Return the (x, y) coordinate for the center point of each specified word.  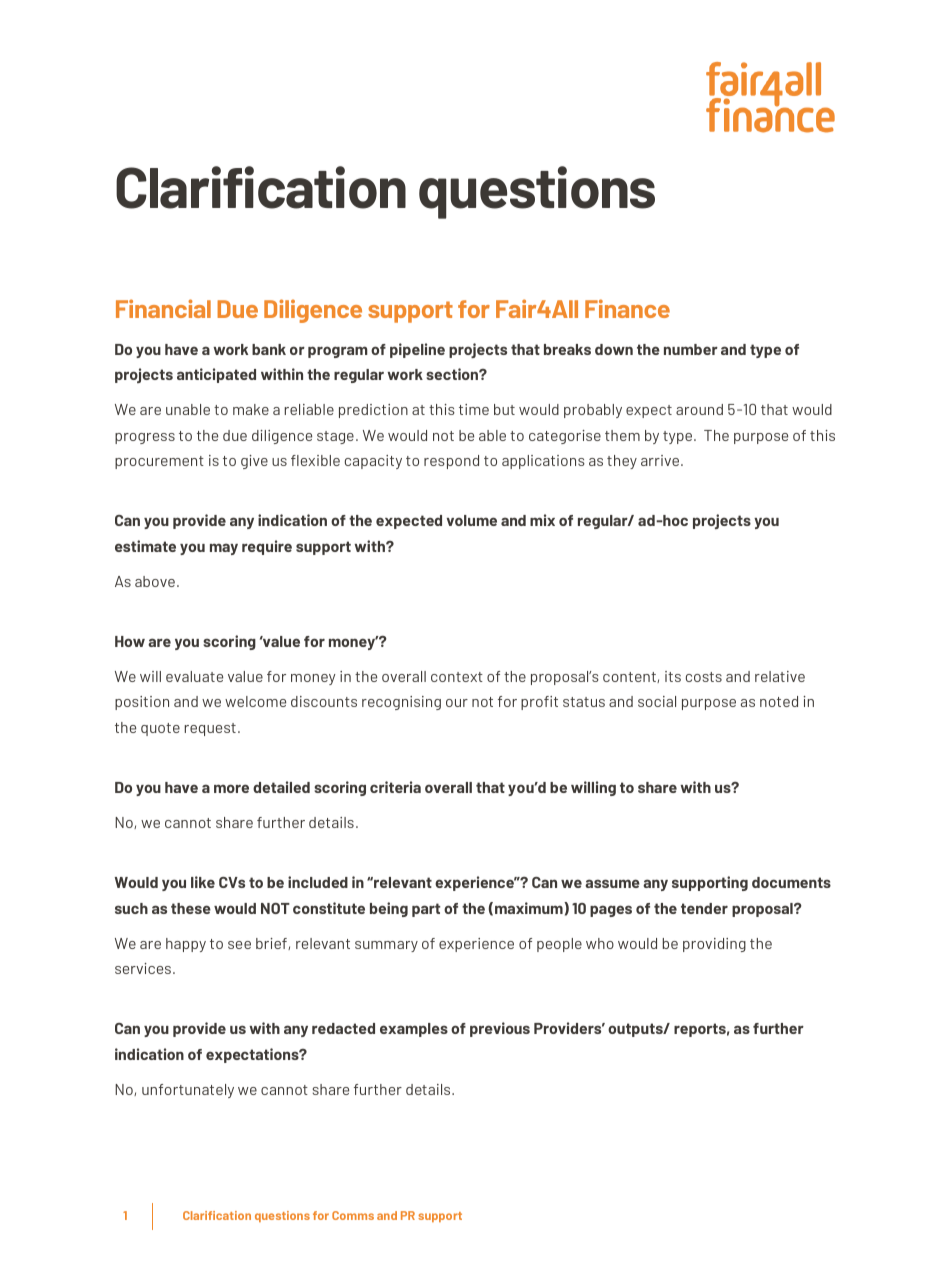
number (691, 349)
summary (386, 946)
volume (471, 520)
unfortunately (188, 1091)
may (224, 549)
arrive (661, 460)
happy (186, 945)
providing (714, 945)
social (657, 701)
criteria (395, 787)
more (231, 788)
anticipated (216, 375)
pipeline (417, 350)
